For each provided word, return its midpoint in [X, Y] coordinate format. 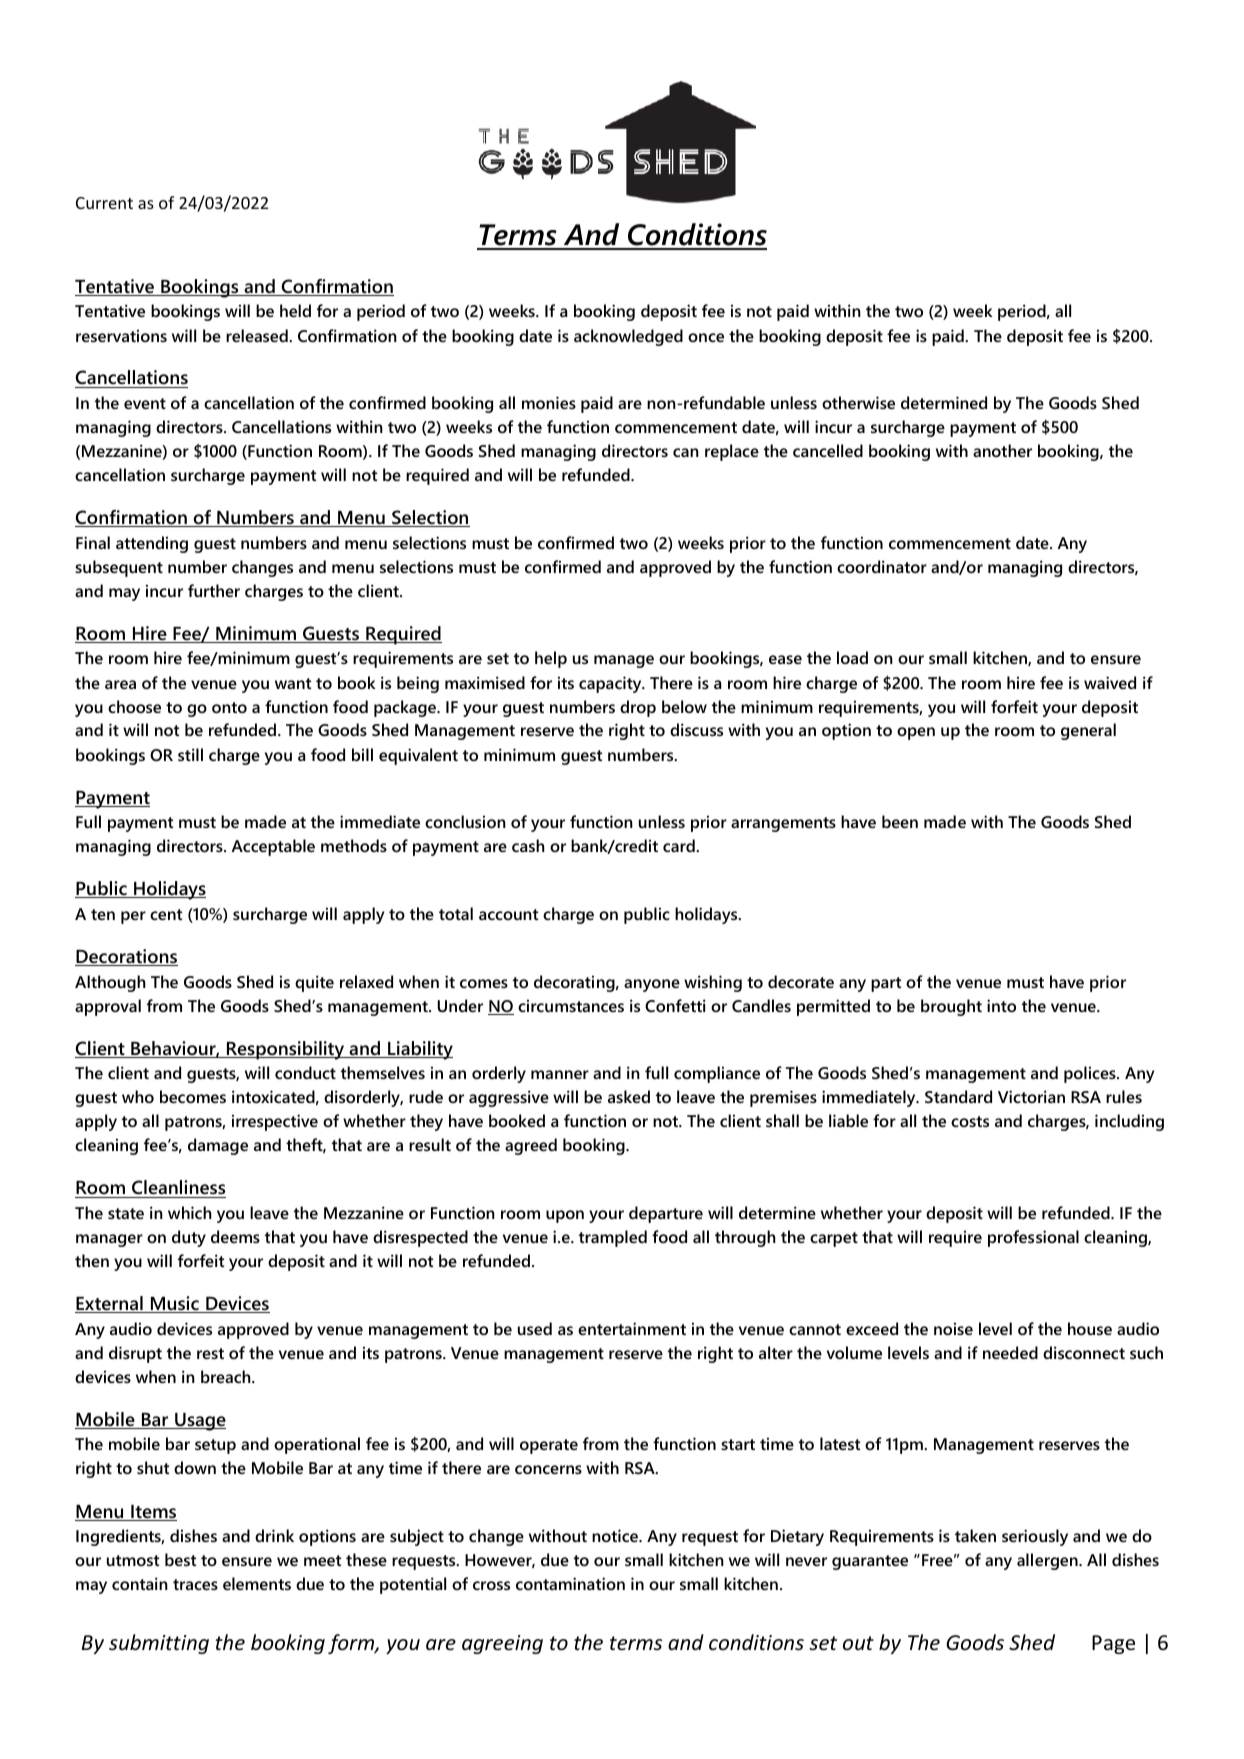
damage [218, 1146]
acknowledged [628, 337]
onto [229, 707]
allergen [1048, 1561]
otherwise [858, 402]
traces [195, 1584]
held [295, 310]
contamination [570, 1583]
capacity [611, 684]
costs [970, 1121]
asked [629, 1096]
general [1088, 731]
